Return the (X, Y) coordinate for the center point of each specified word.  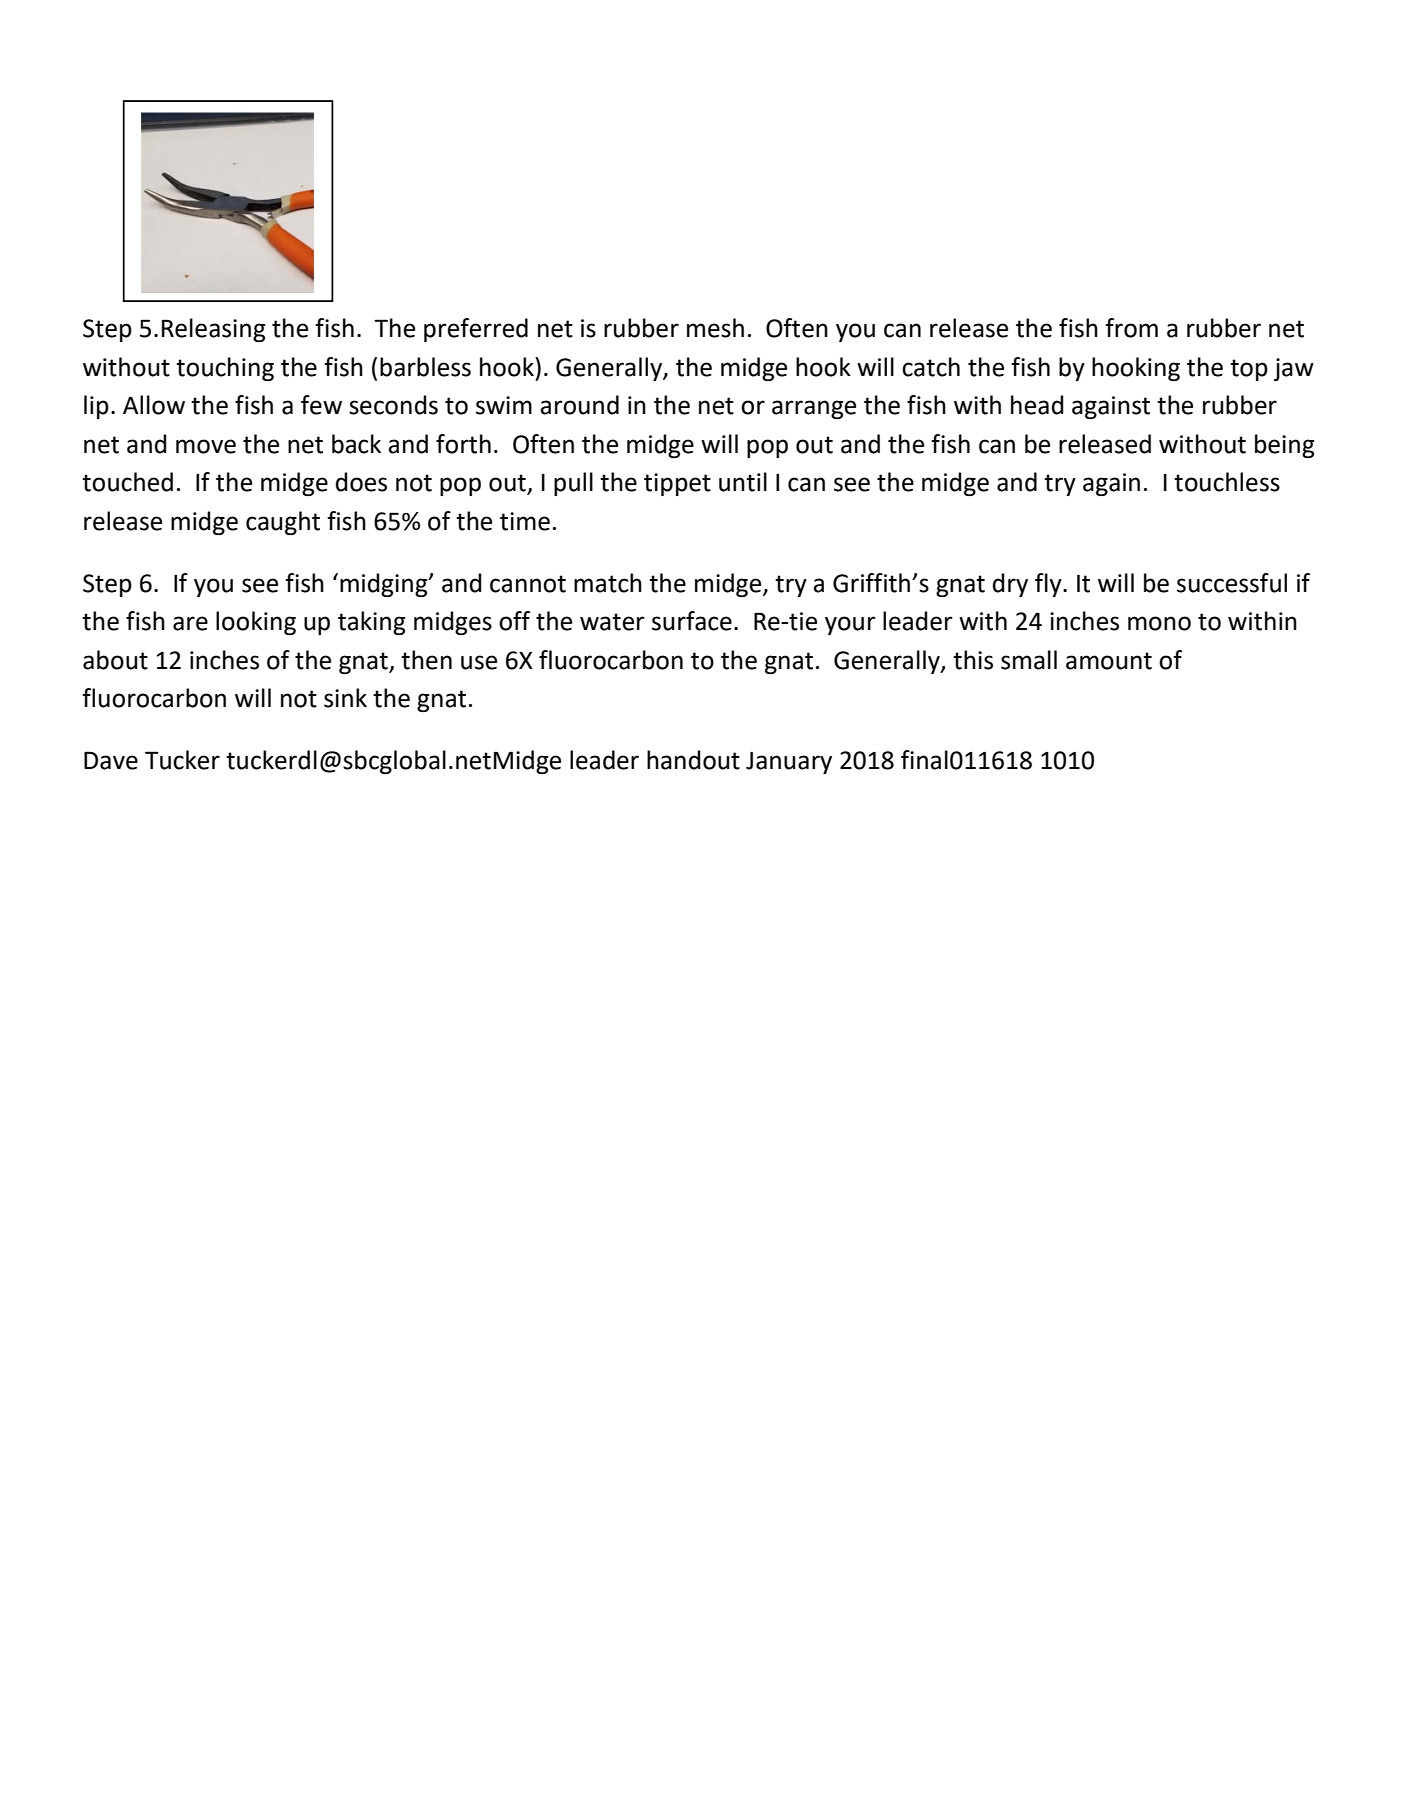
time (525, 521)
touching (225, 369)
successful (1232, 583)
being (1284, 446)
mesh (715, 328)
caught (283, 523)
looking (256, 623)
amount (1109, 661)
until (743, 482)
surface (692, 621)
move (206, 446)
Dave (111, 760)
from (1131, 328)
